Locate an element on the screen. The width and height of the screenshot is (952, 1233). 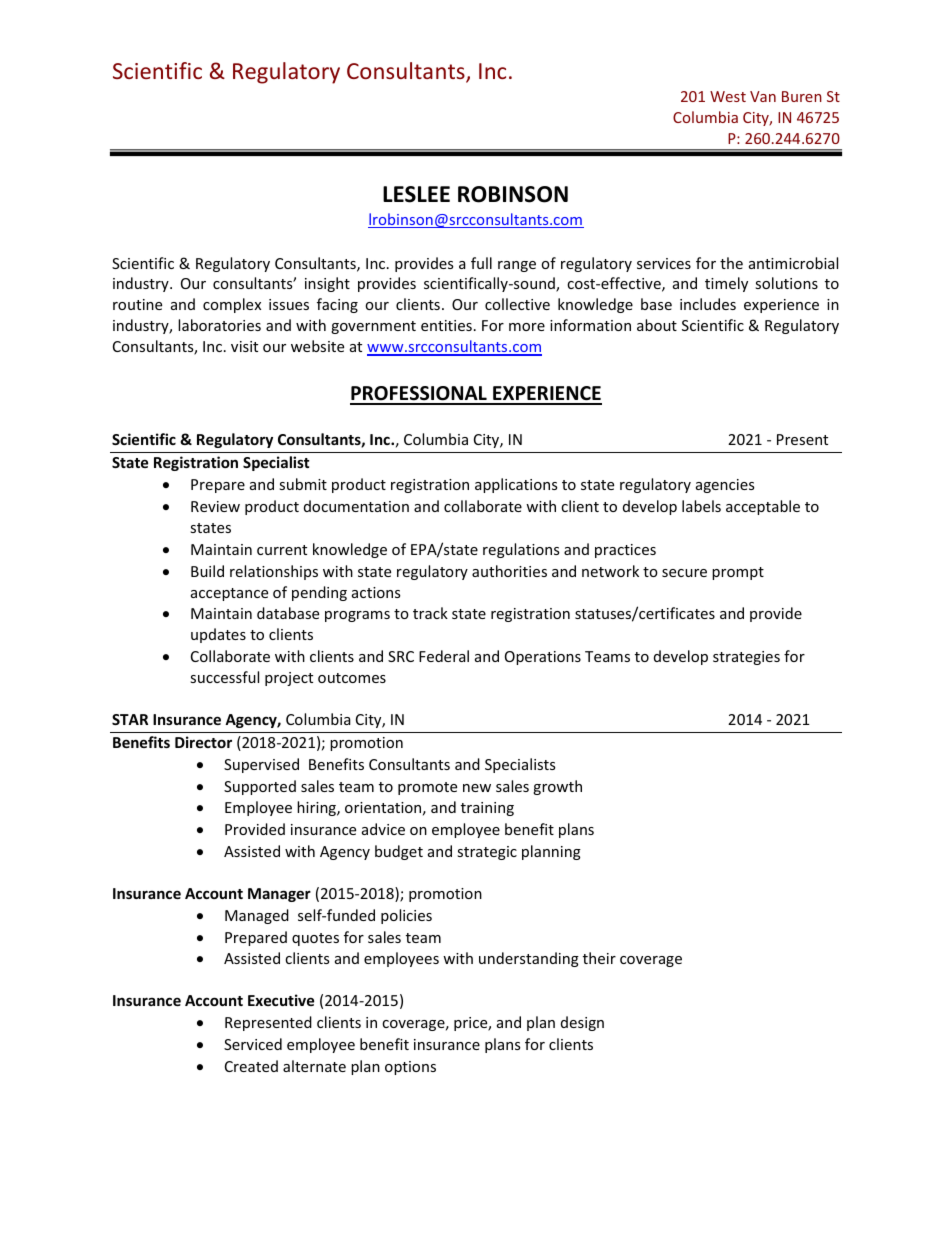
Build is located at coordinates (207, 571).
